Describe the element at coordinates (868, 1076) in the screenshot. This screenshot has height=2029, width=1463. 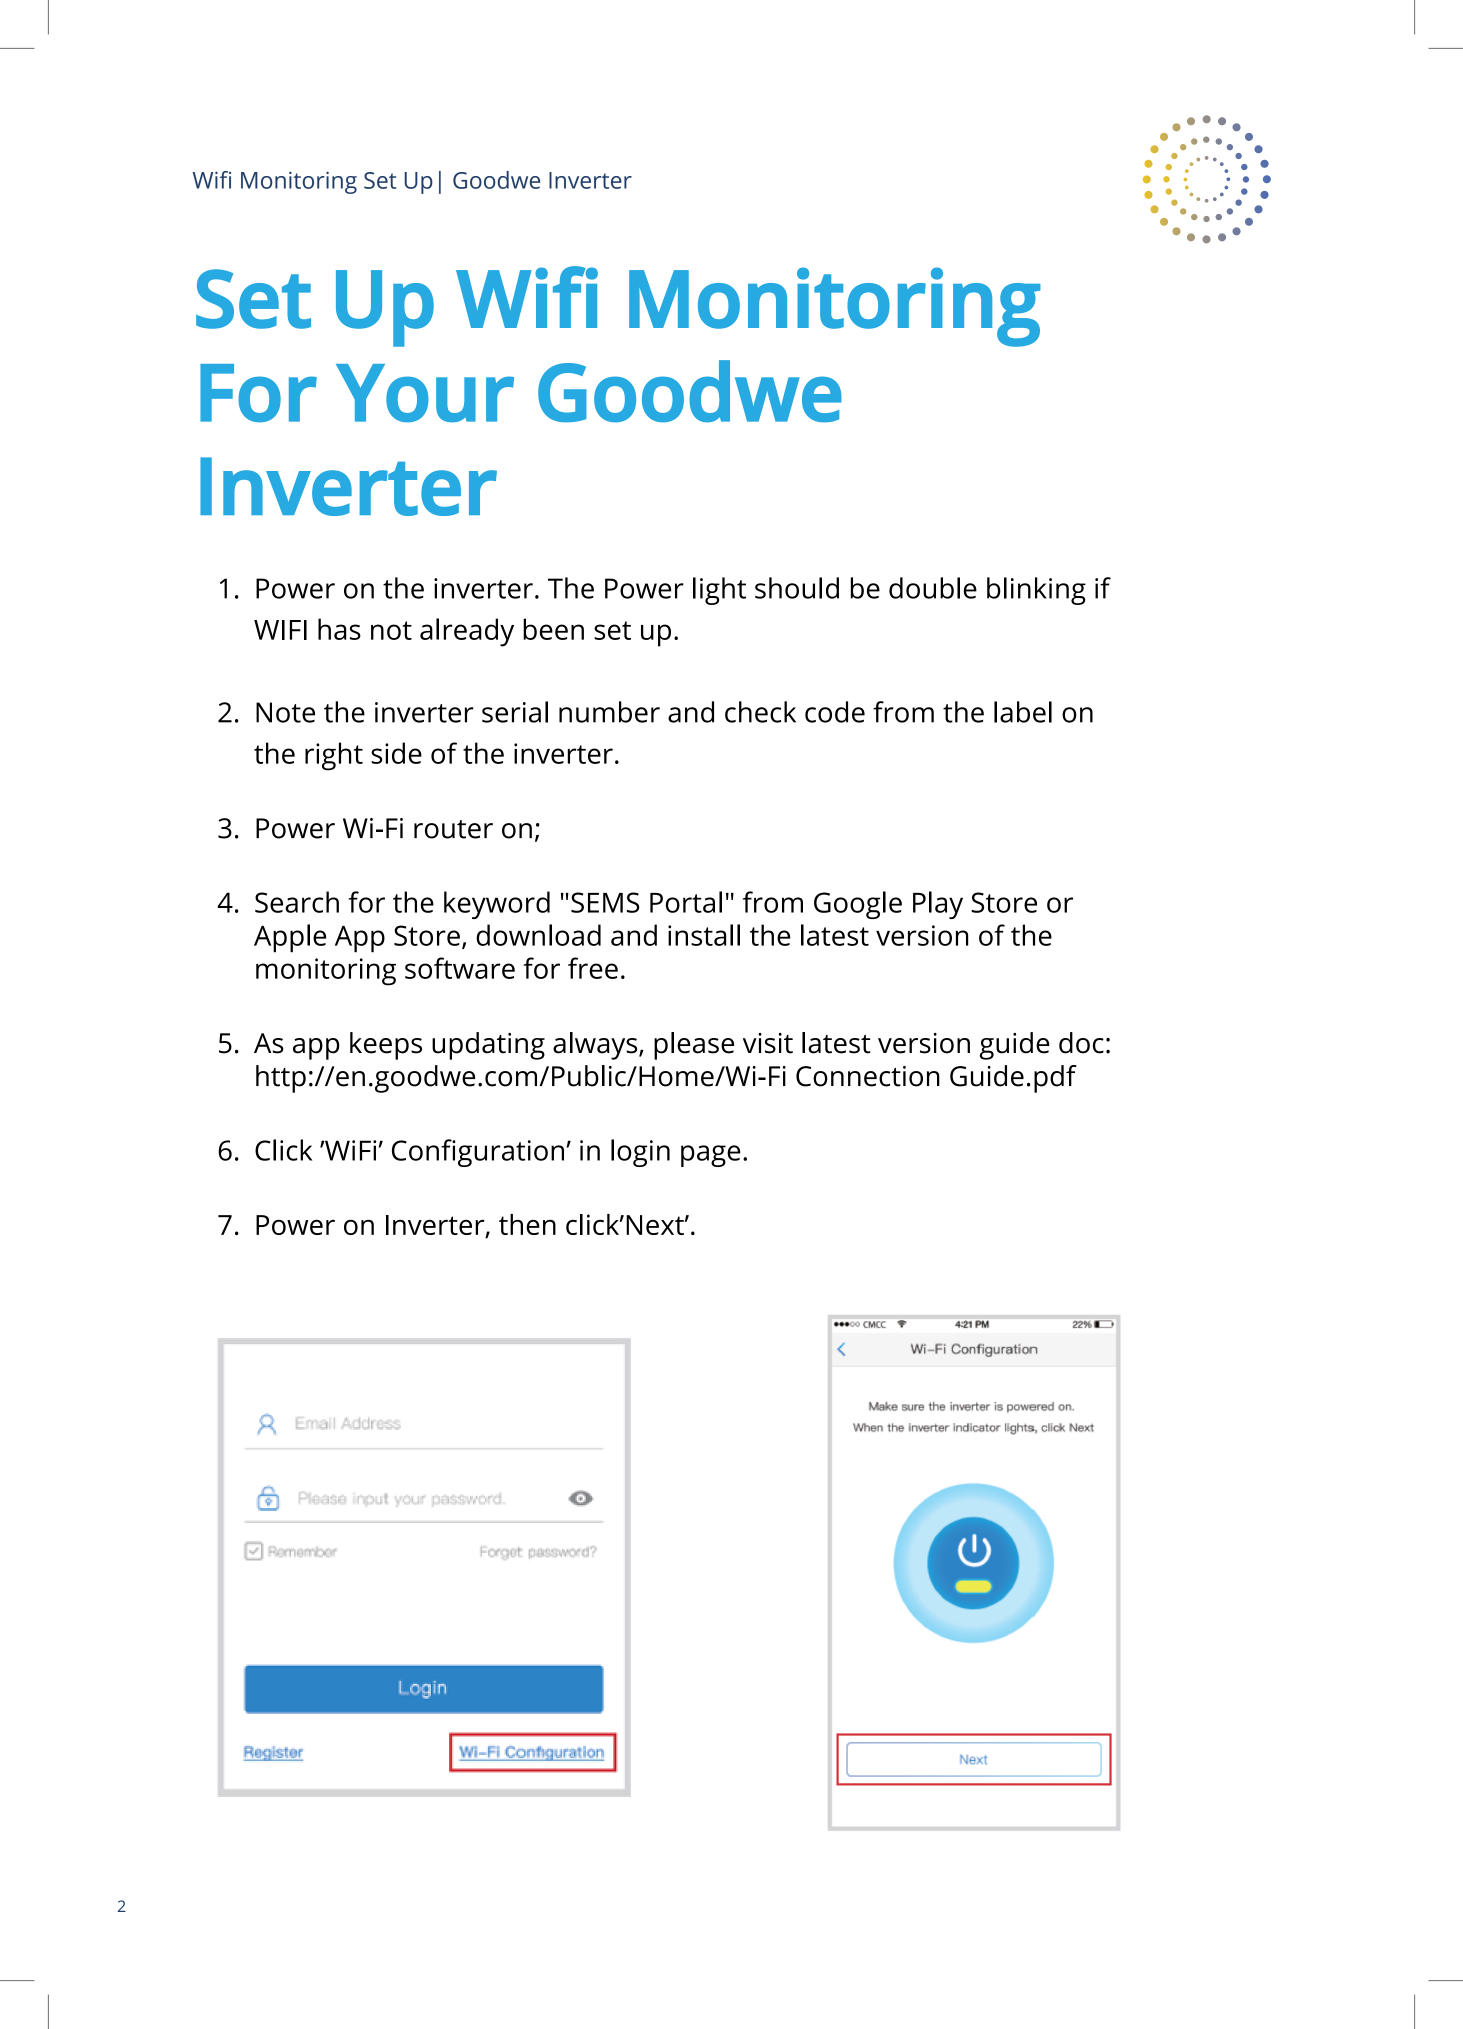
I see `Connection` at that location.
